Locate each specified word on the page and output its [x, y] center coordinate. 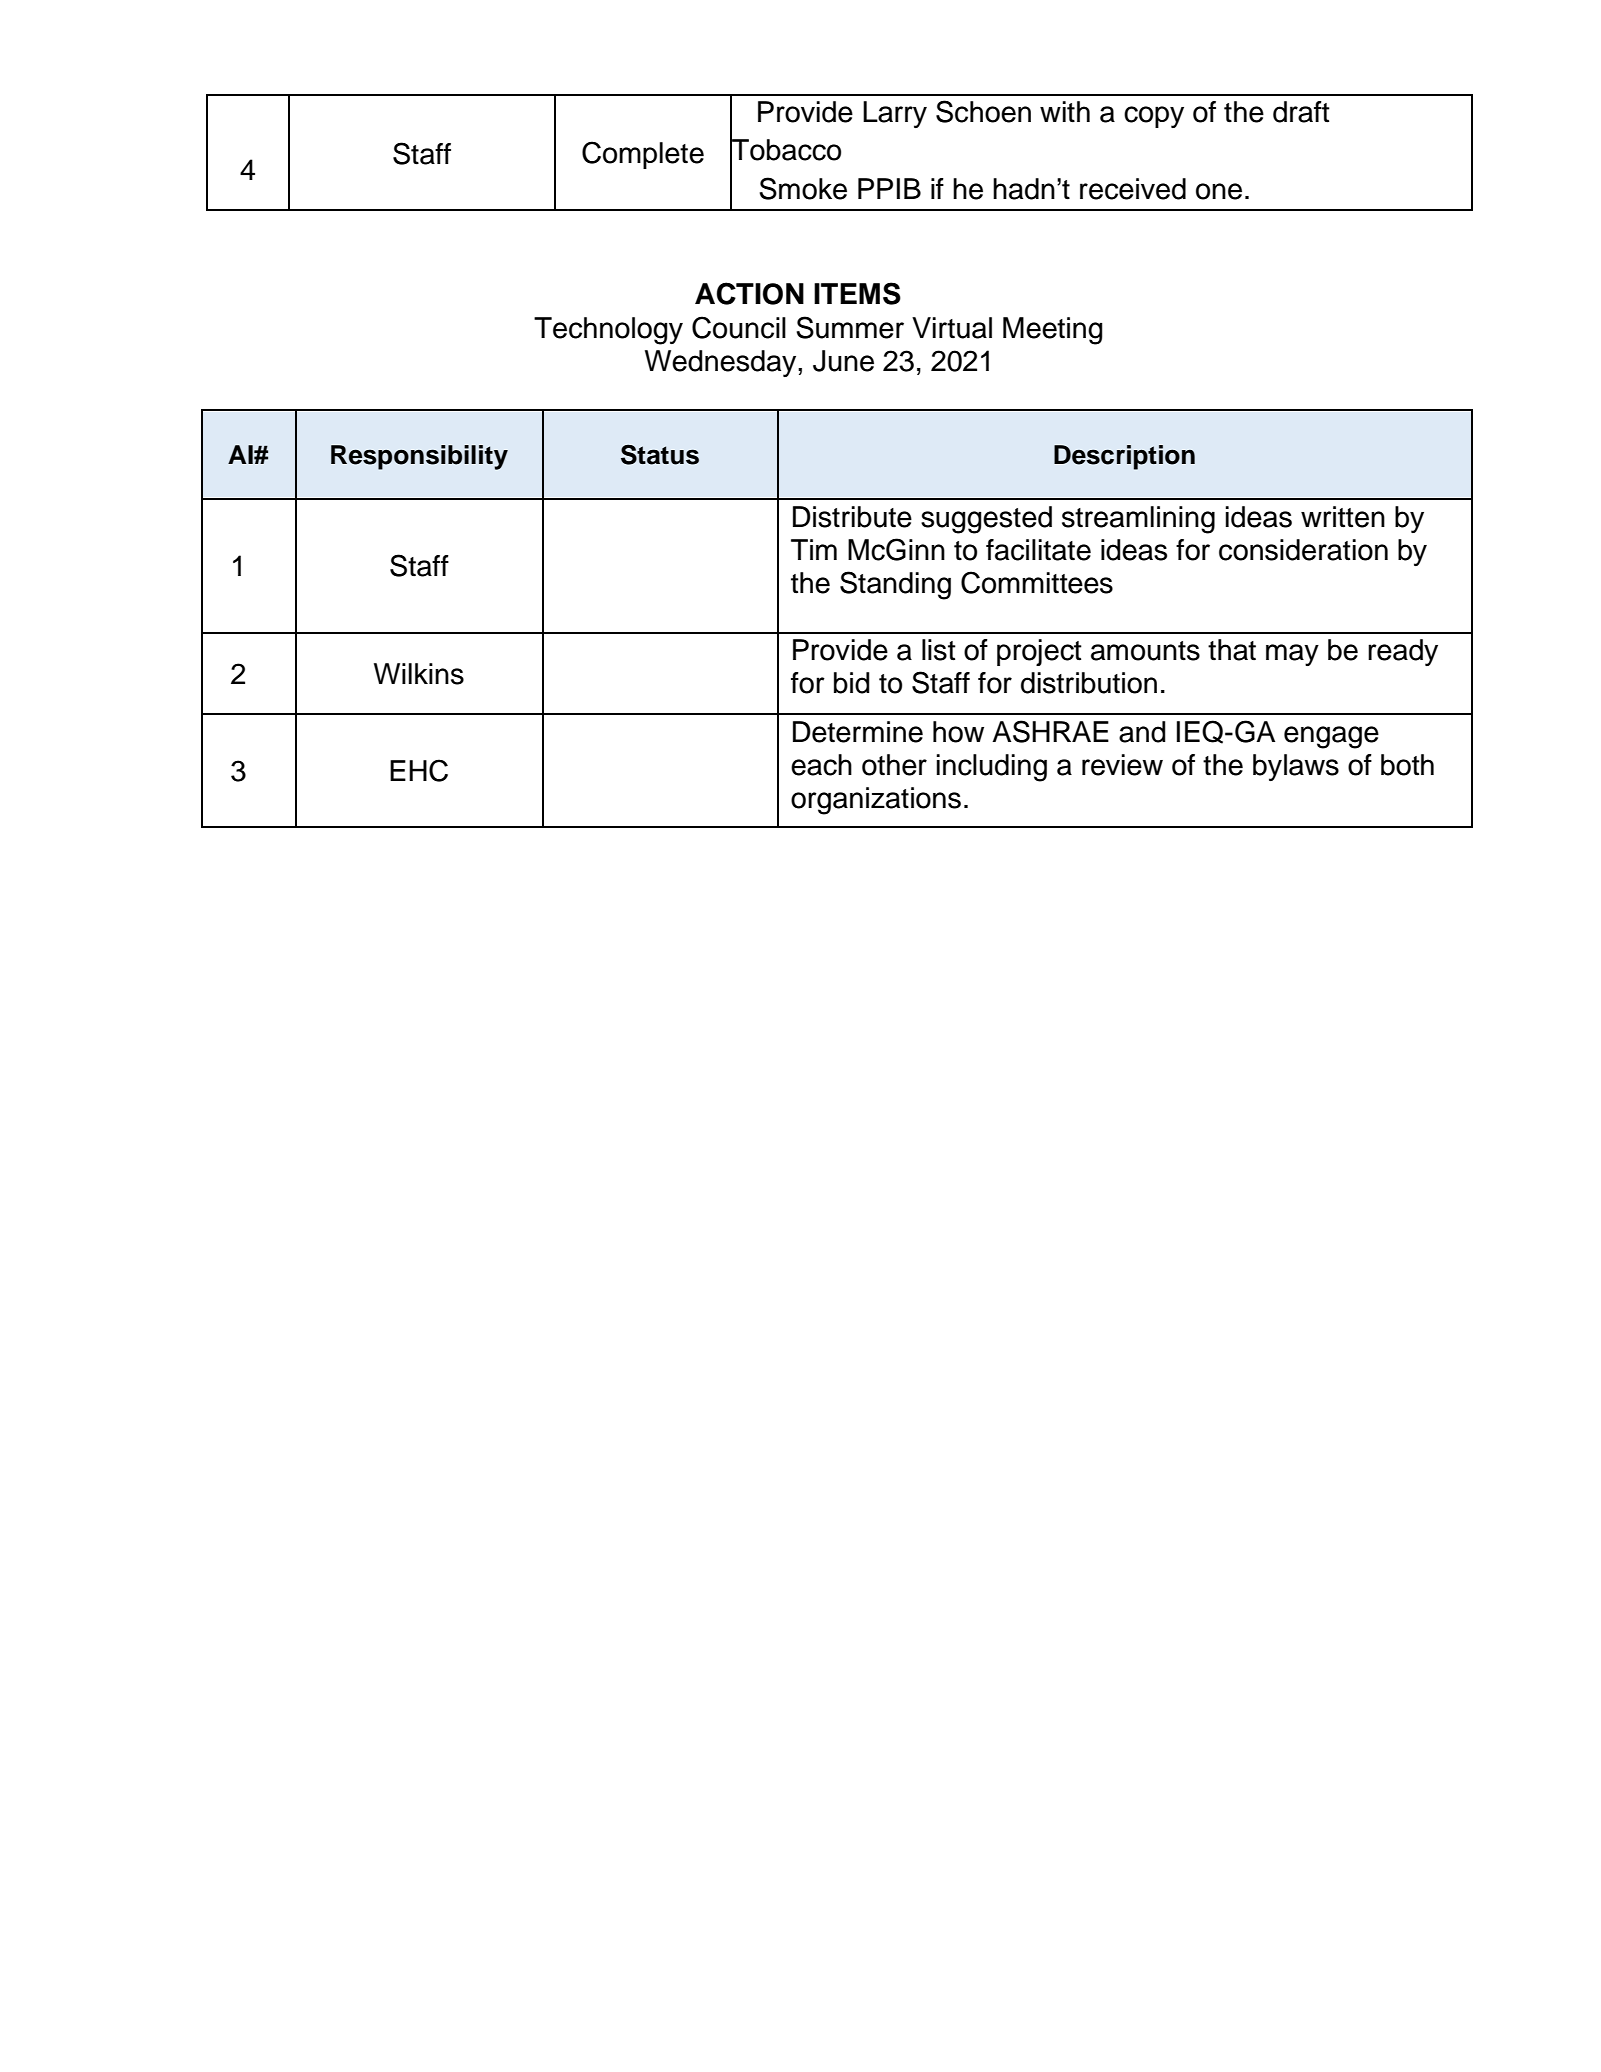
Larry [895, 114]
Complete [643, 155]
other [894, 765]
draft [1301, 112]
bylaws [1296, 767]
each [821, 765]
